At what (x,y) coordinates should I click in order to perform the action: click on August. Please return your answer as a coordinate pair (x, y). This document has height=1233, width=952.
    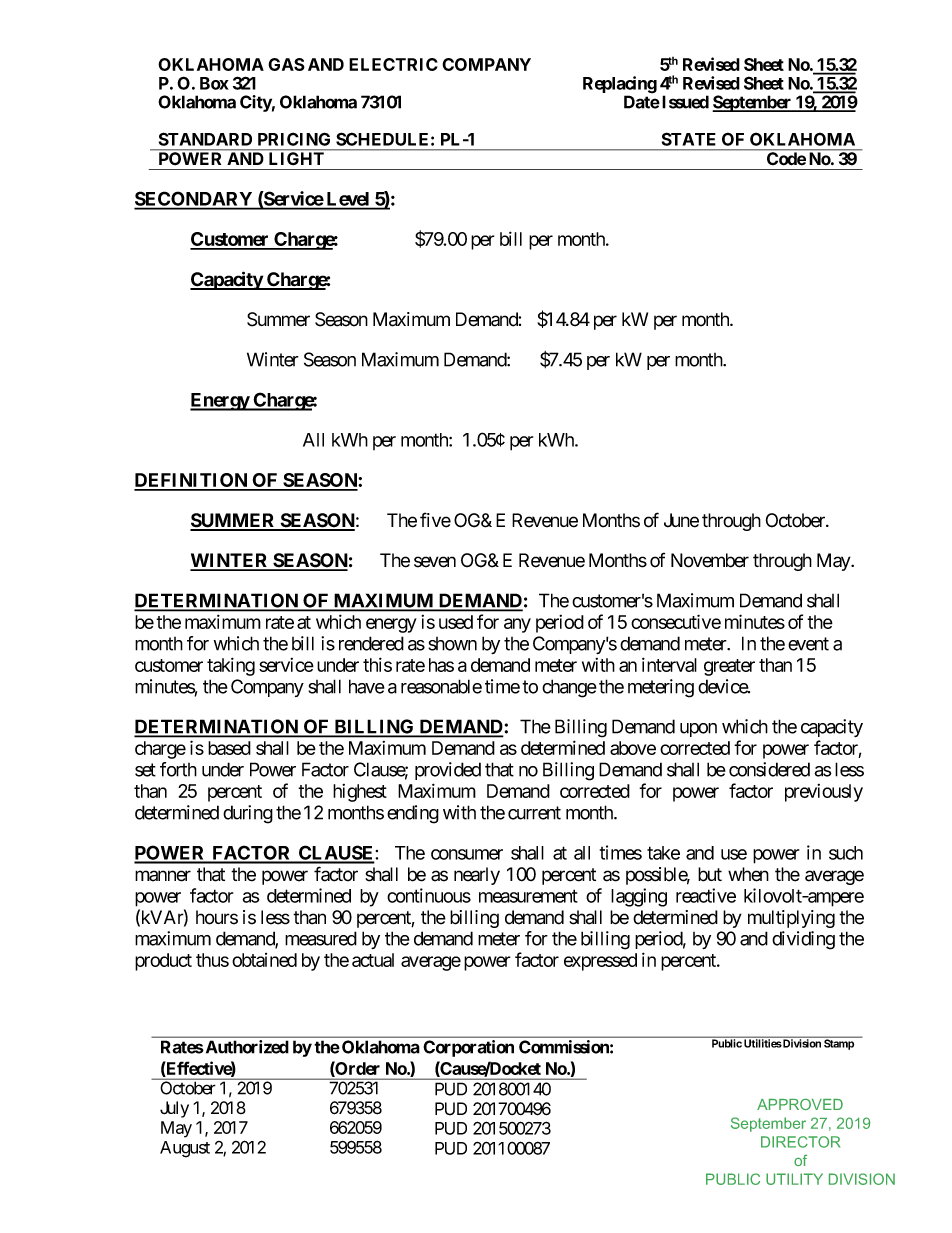
    Looking at the image, I should click on (185, 1149).
